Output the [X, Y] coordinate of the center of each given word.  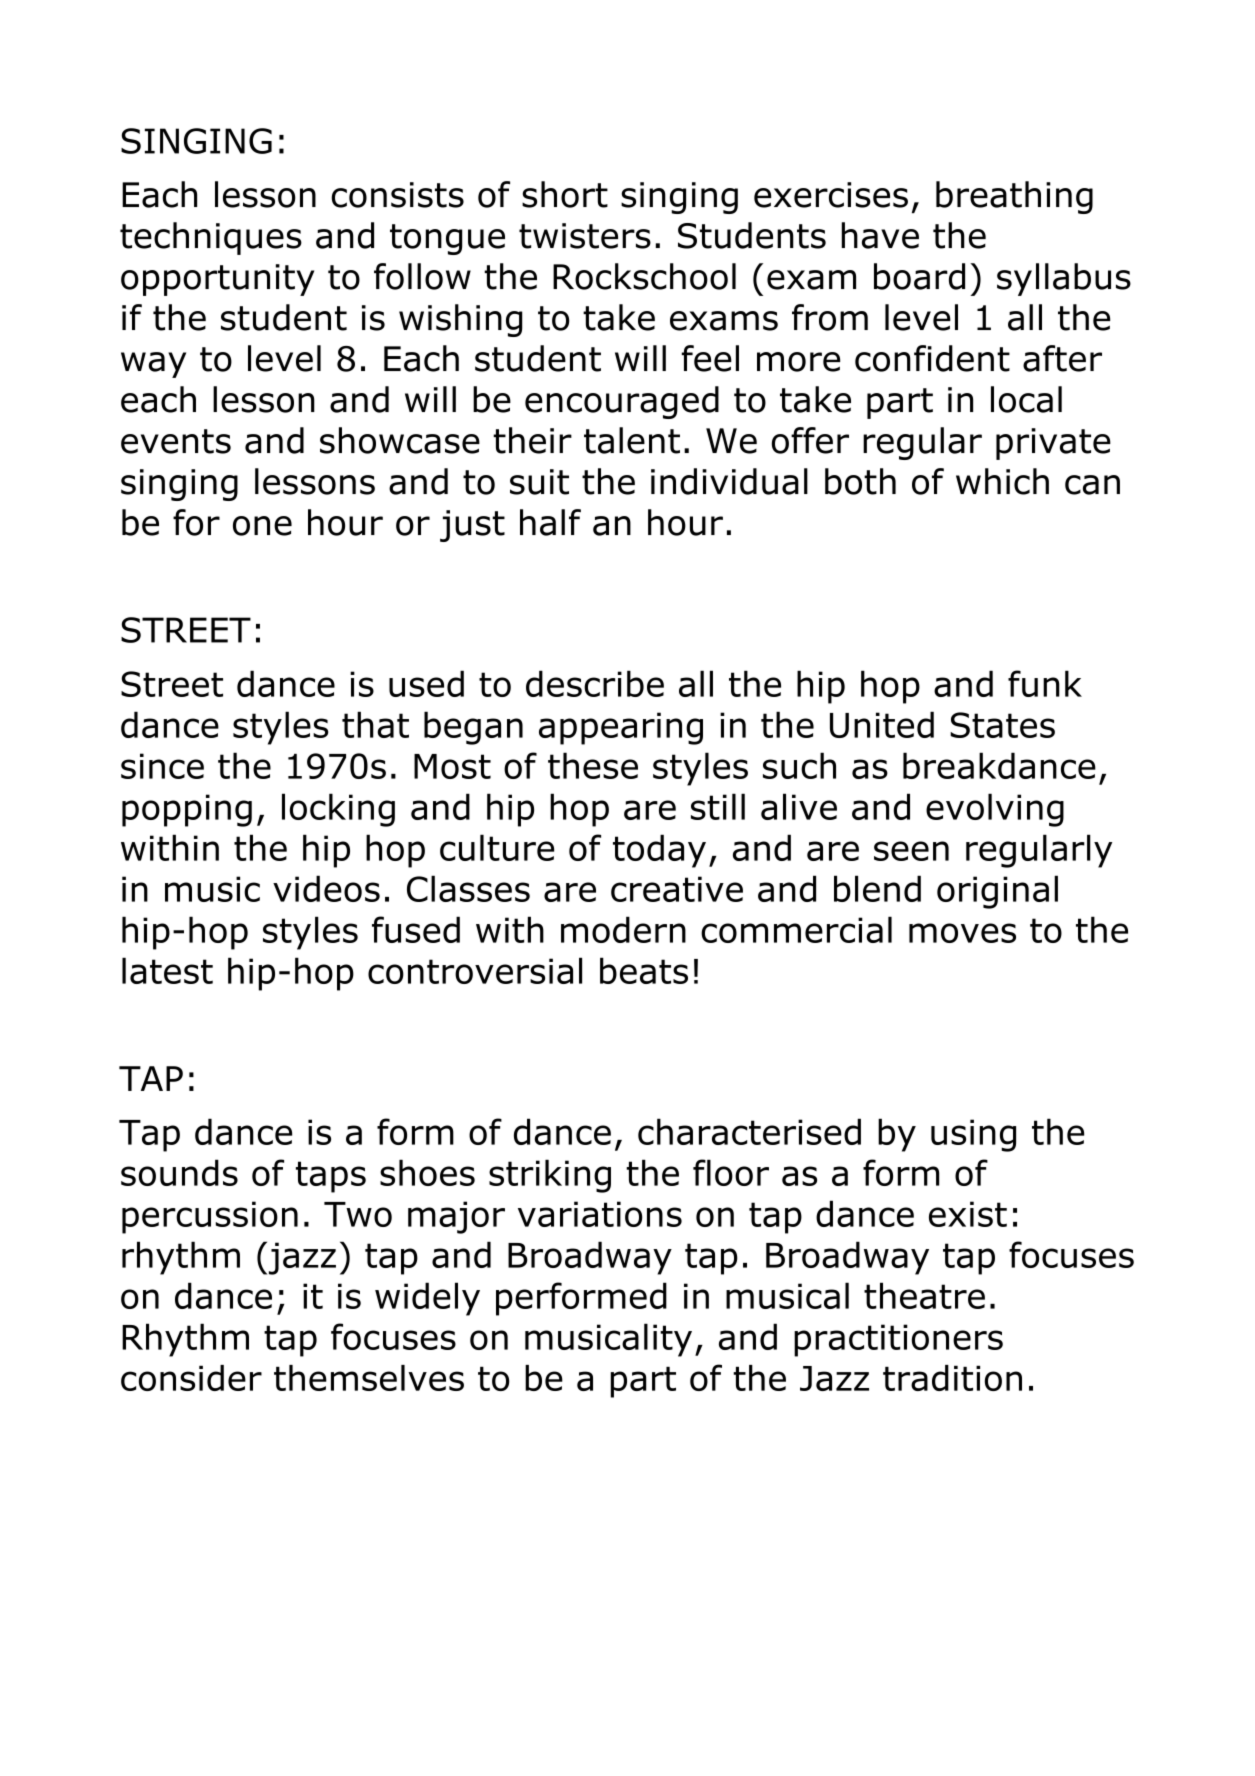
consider [191, 1378]
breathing [1014, 197]
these [593, 765]
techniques [211, 238]
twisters [585, 236]
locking [338, 810]
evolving [995, 810]
